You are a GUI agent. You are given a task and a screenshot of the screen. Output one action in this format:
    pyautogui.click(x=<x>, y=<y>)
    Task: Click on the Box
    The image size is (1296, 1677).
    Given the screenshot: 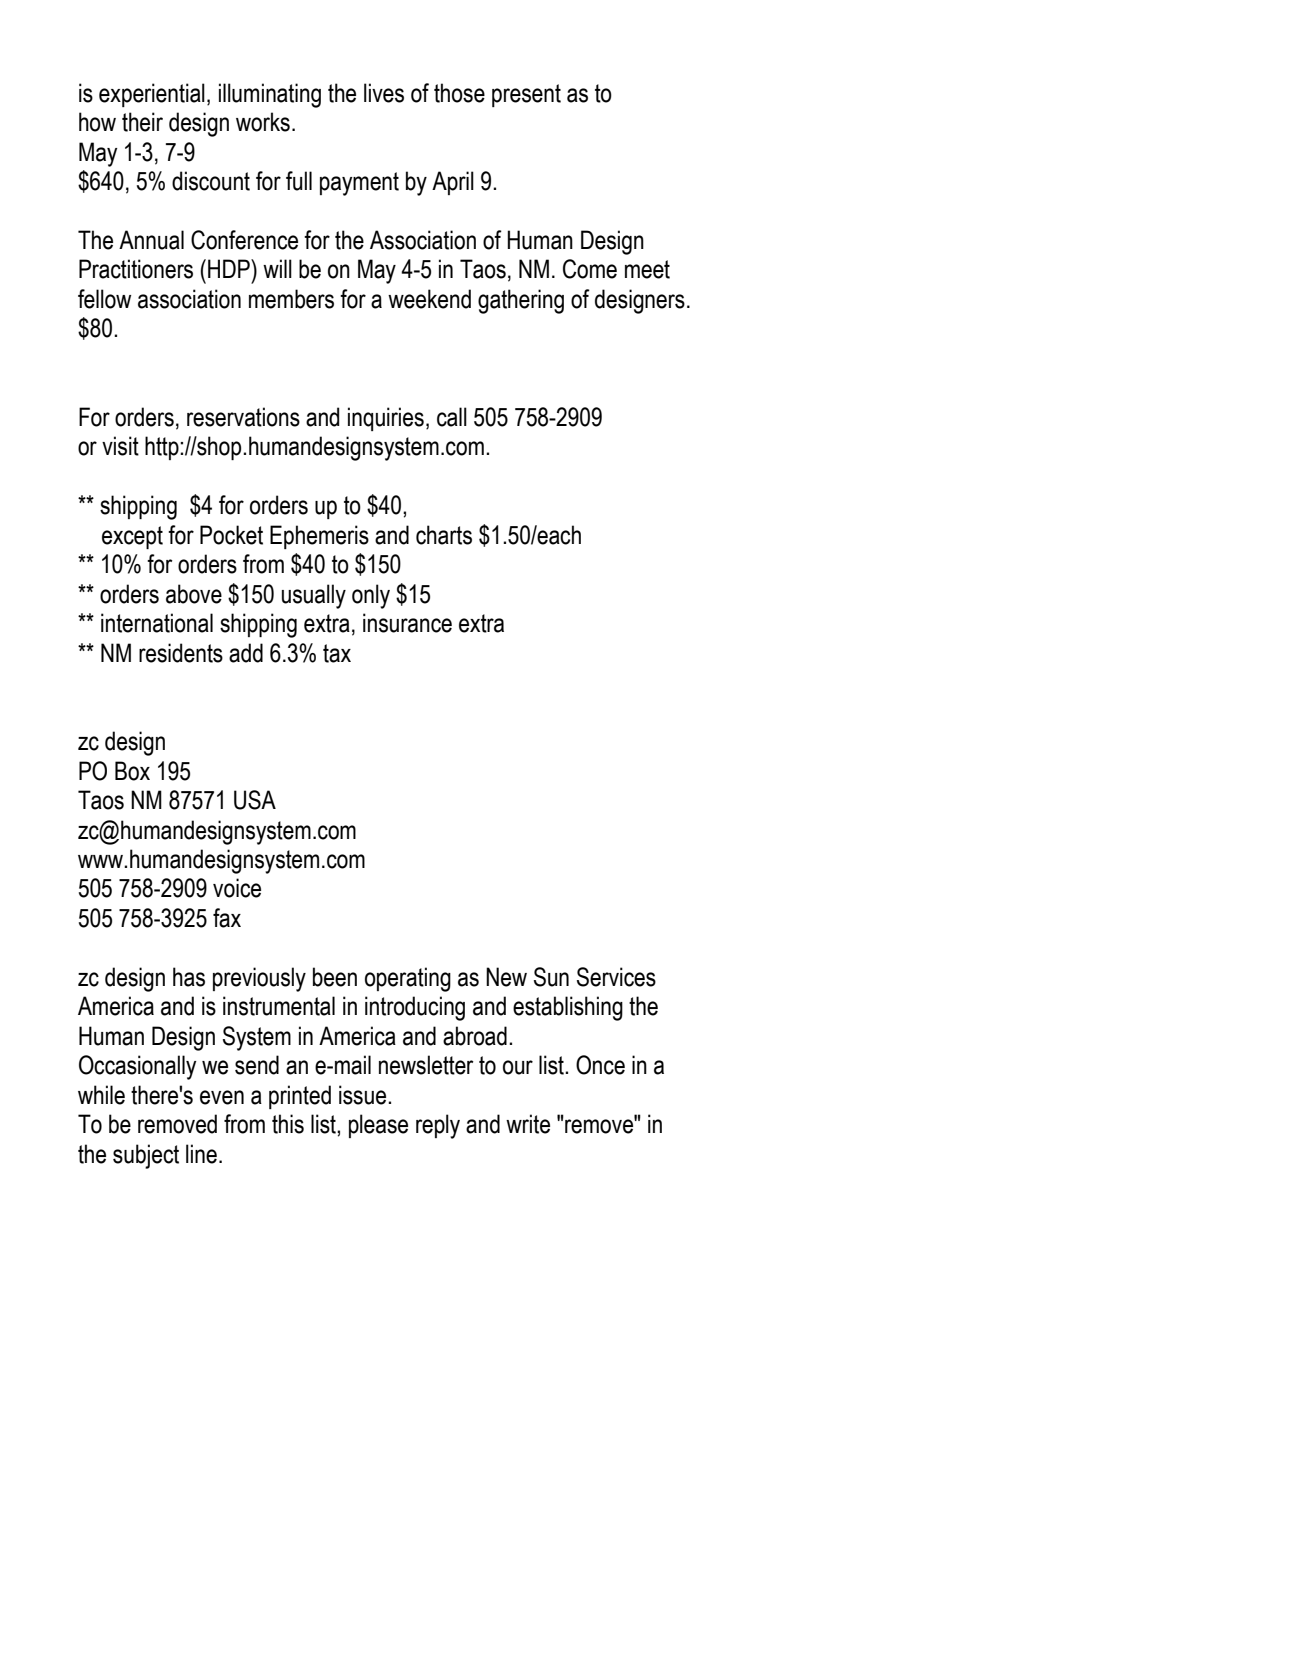 What is the action you would take?
    pyautogui.click(x=132, y=771)
